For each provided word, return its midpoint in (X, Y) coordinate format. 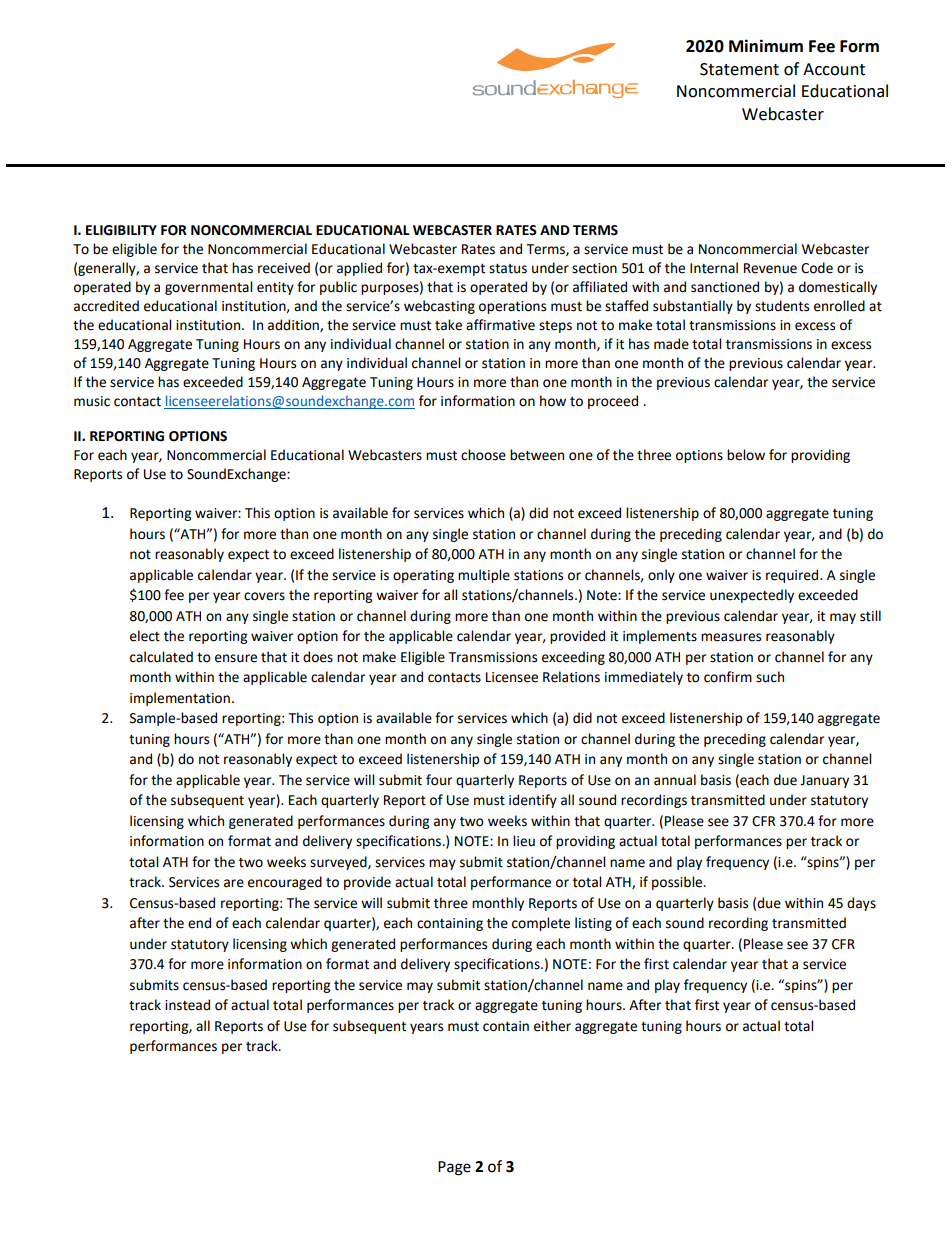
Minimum (766, 46)
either (552, 1026)
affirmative (500, 325)
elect (145, 636)
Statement (739, 69)
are (234, 883)
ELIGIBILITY (121, 230)
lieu (524, 841)
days (861, 904)
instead (187, 1005)
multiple (484, 576)
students (782, 306)
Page (454, 1168)
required (793, 576)
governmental (208, 288)
